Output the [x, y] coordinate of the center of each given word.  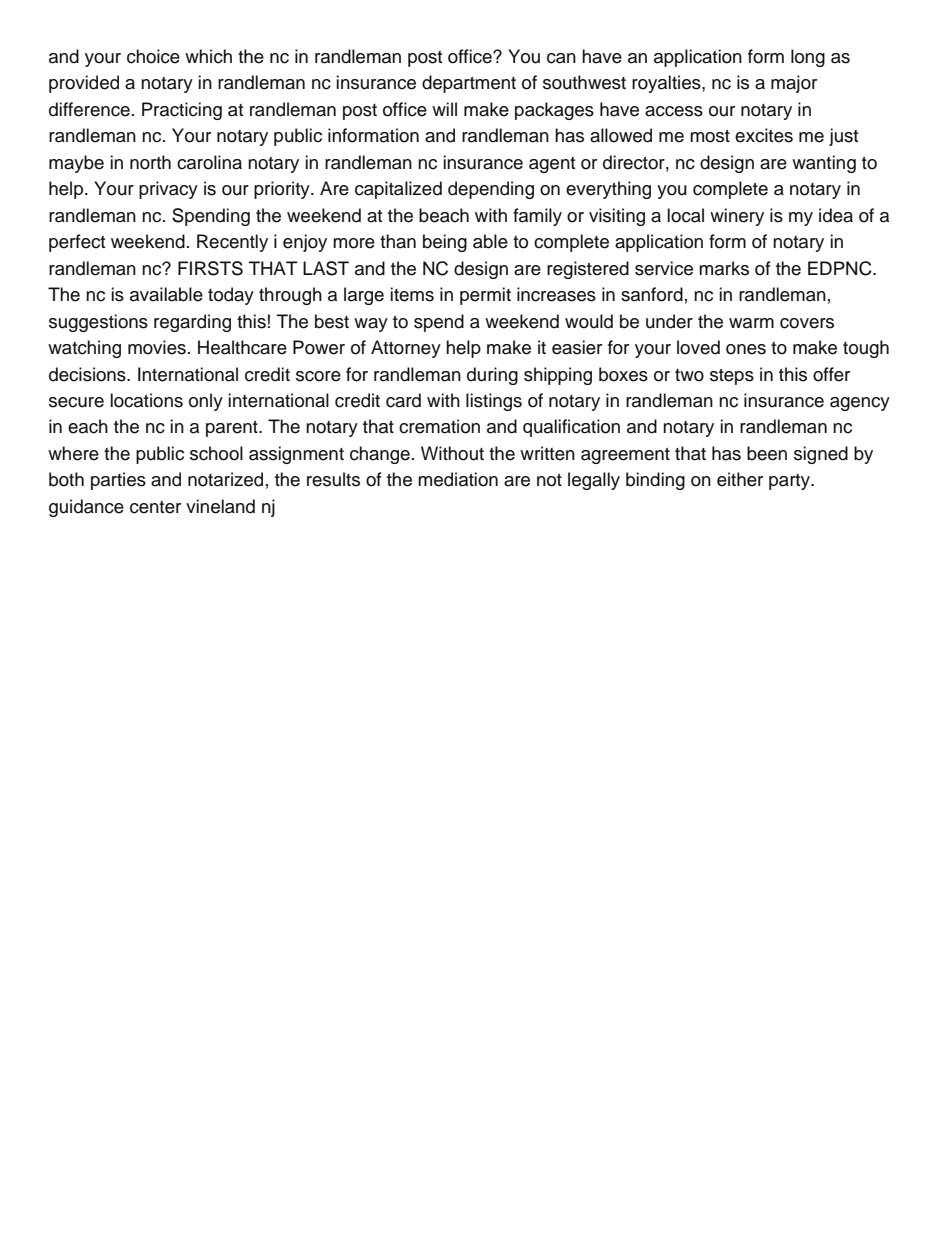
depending [491, 190]
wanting [824, 164]
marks [724, 268]
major [794, 84]
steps [732, 377]
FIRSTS [210, 268]
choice [153, 56]
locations [146, 400]
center [155, 507]
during [492, 376]
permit [485, 296]
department [469, 84]
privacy [168, 190]
